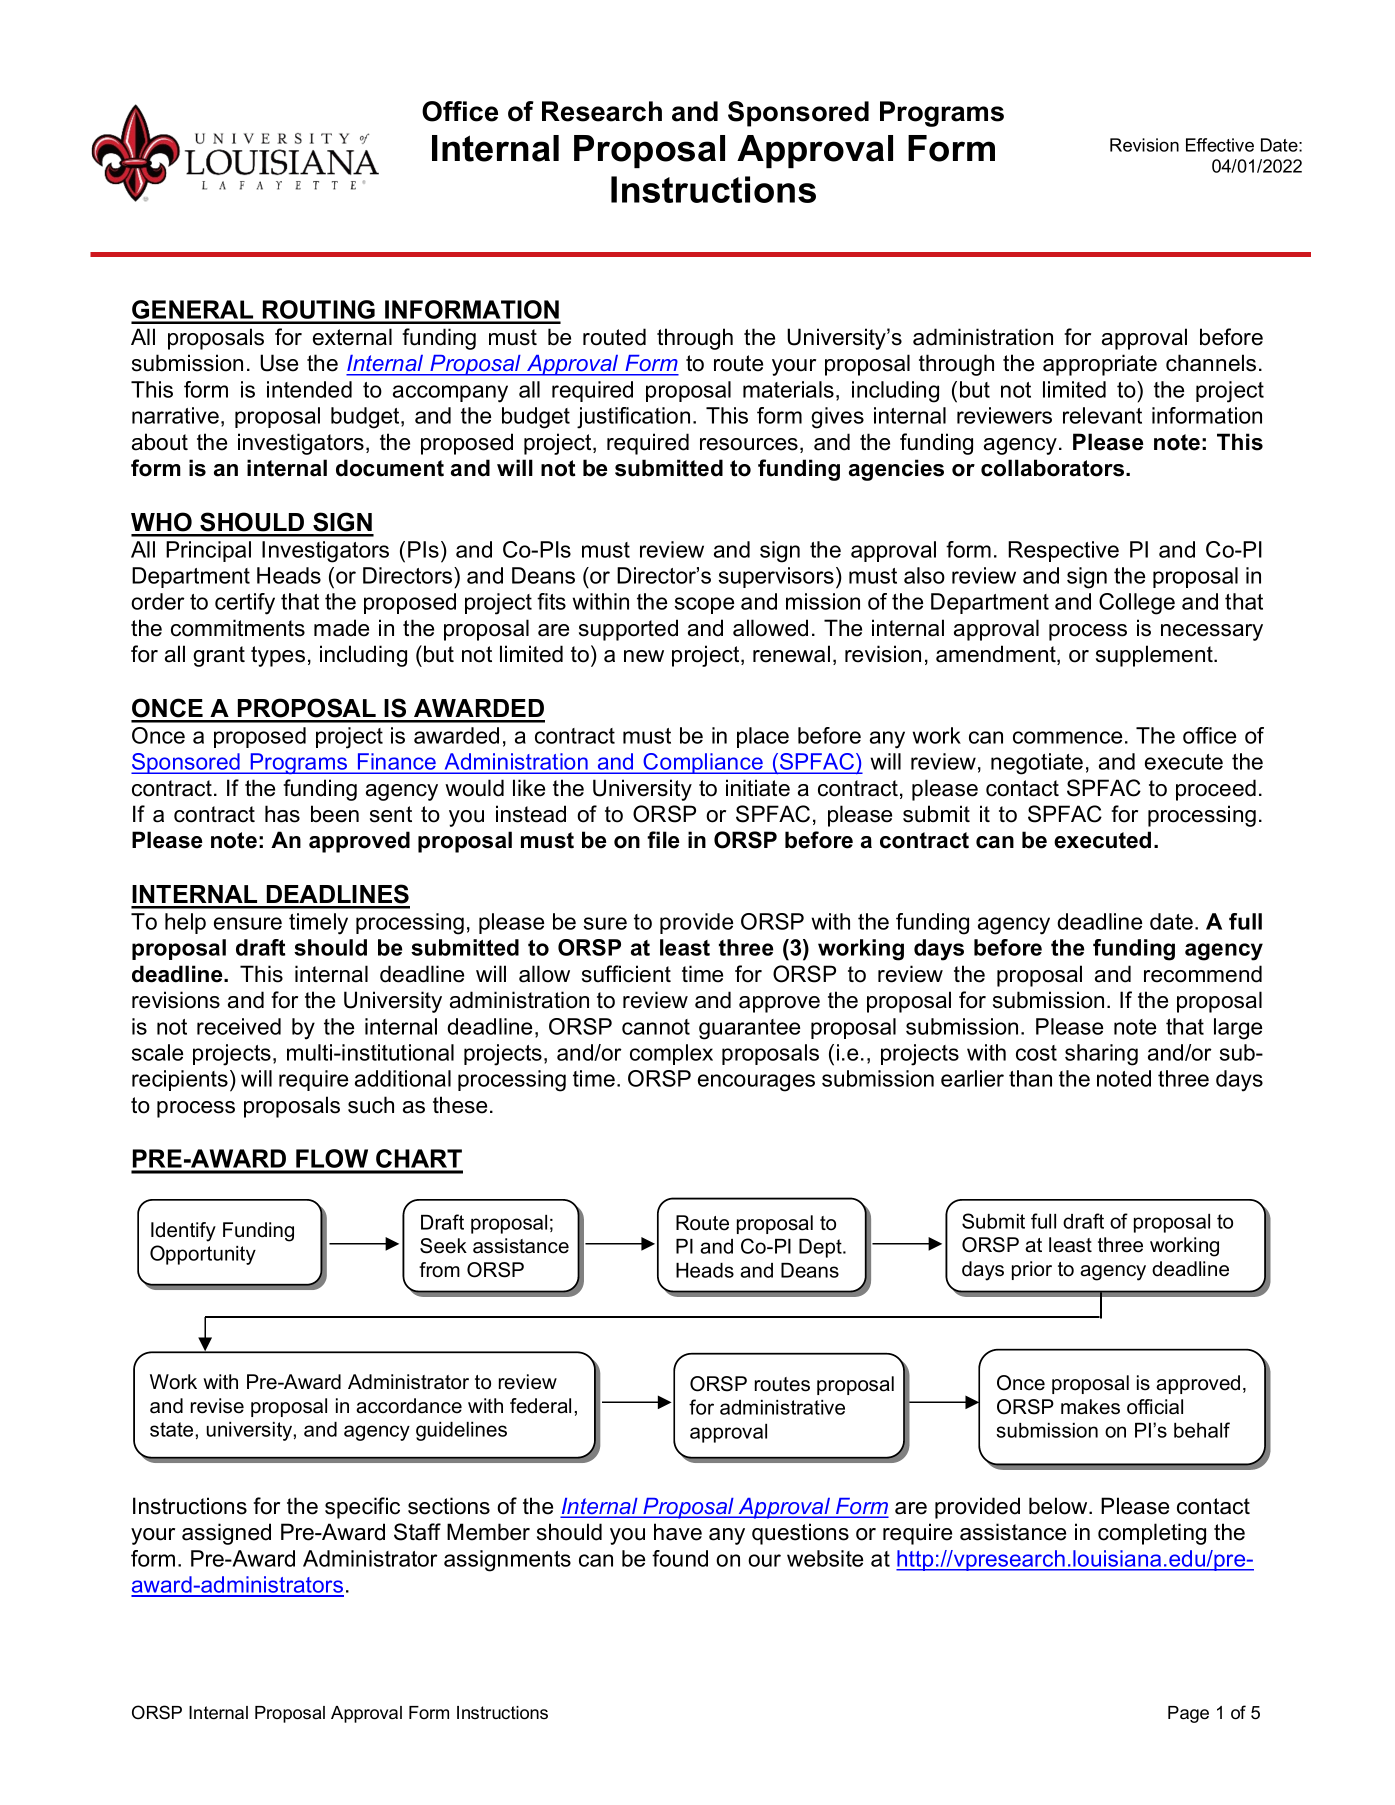  What do you see at coordinates (756, 1083) in the screenshot?
I see `encourages` at bounding box center [756, 1083].
